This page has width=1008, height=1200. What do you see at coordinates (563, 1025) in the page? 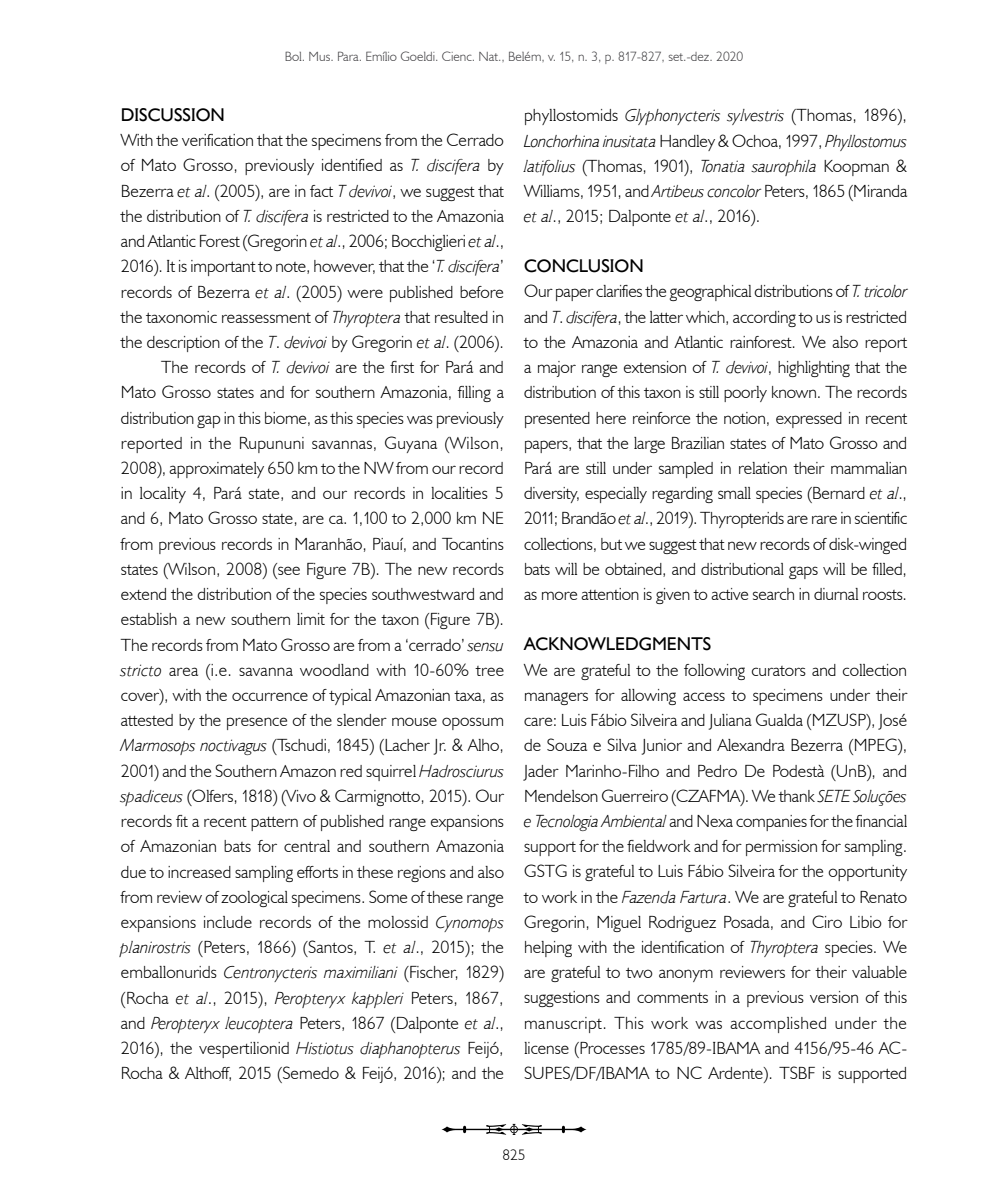
I see `manuscript` at bounding box center [563, 1025].
